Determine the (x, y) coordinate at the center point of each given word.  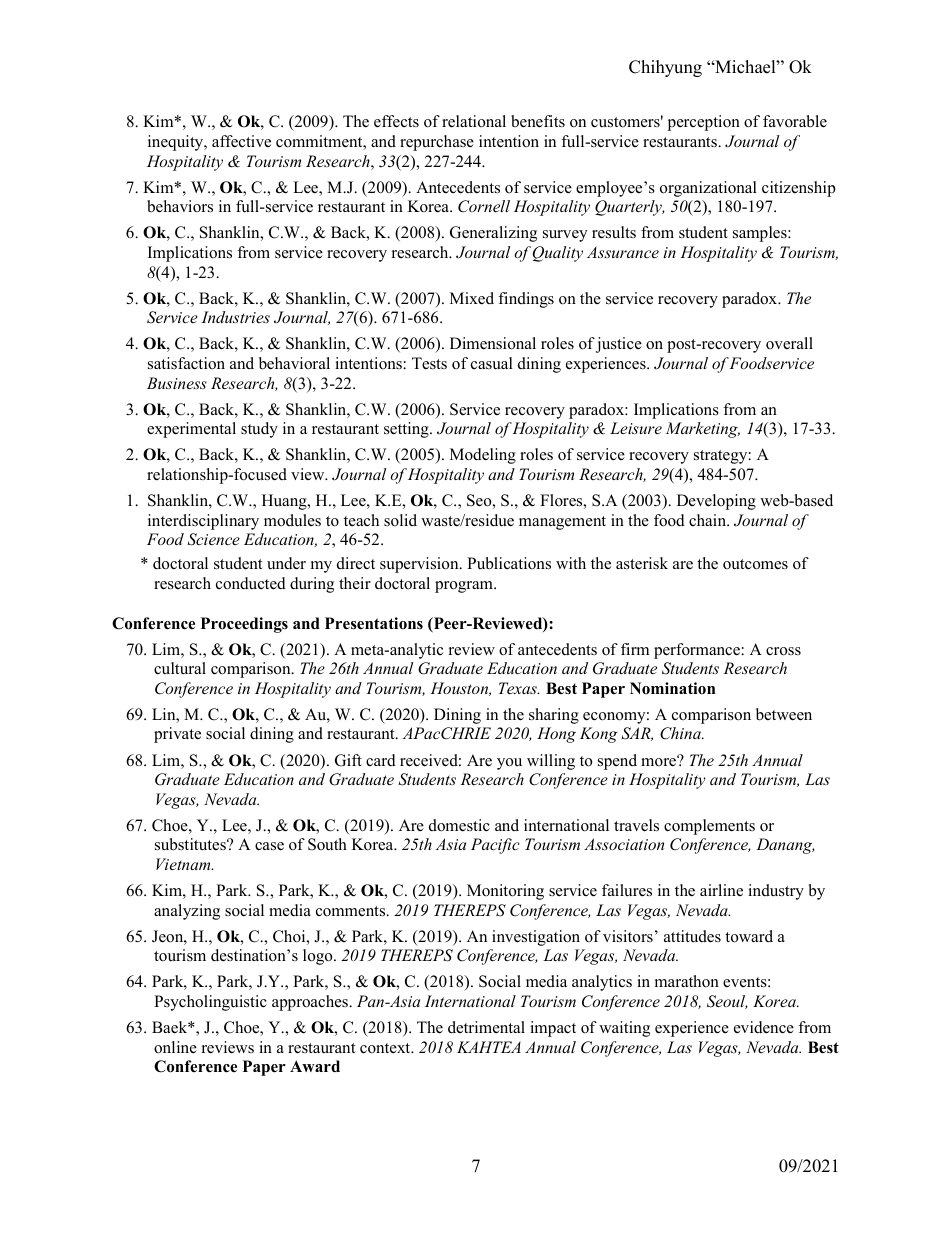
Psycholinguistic (210, 1003)
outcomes (755, 564)
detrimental (486, 1027)
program (465, 587)
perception (703, 123)
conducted (251, 583)
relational (474, 121)
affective (241, 141)
